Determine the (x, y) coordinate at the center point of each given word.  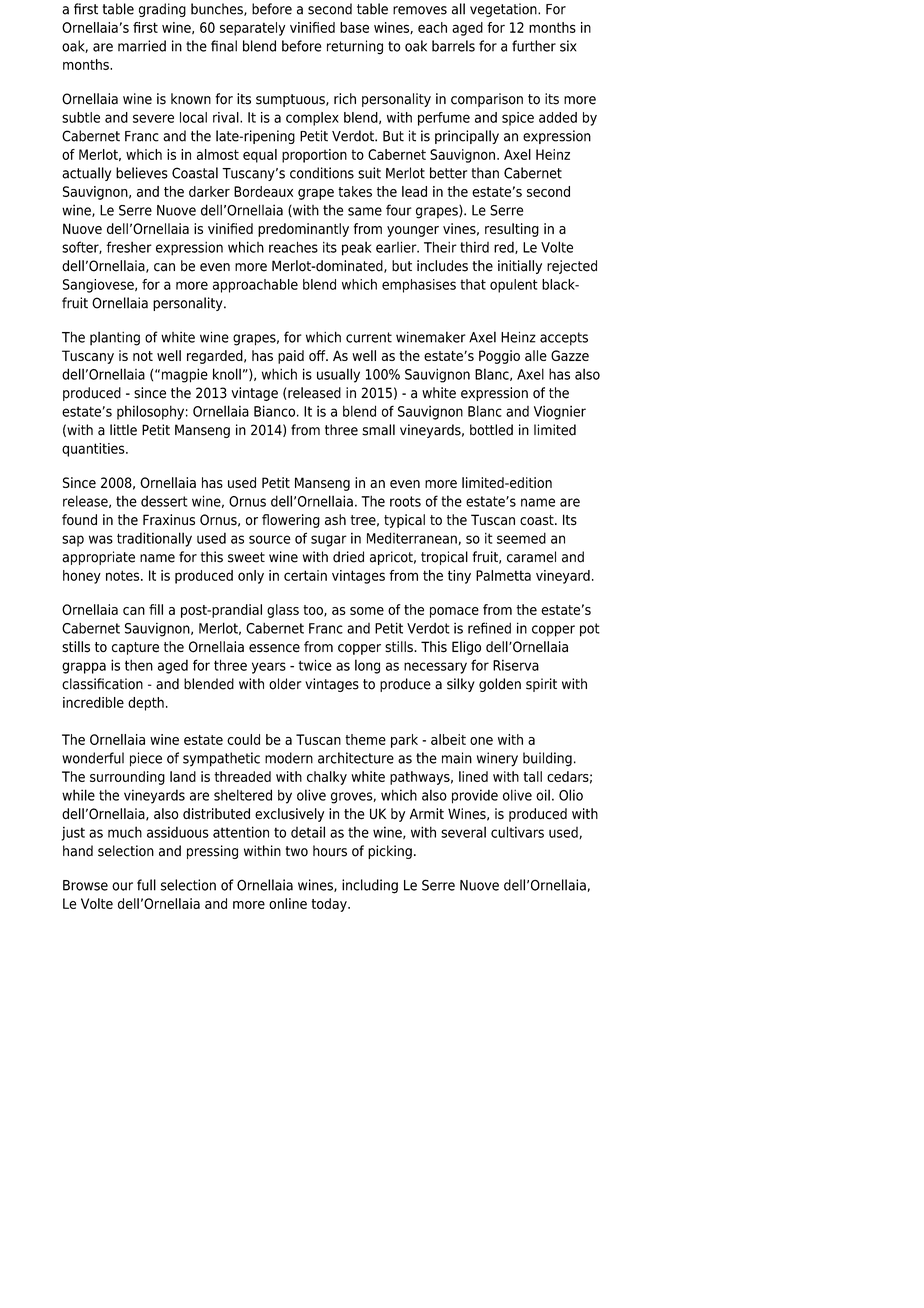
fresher (129, 247)
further (534, 46)
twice (315, 665)
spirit (541, 685)
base (354, 27)
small (378, 430)
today (330, 905)
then (139, 665)
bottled (491, 430)
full (146, 885)
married (142, 46)
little (123, 430)
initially (520, 267)
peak (356, 248)
